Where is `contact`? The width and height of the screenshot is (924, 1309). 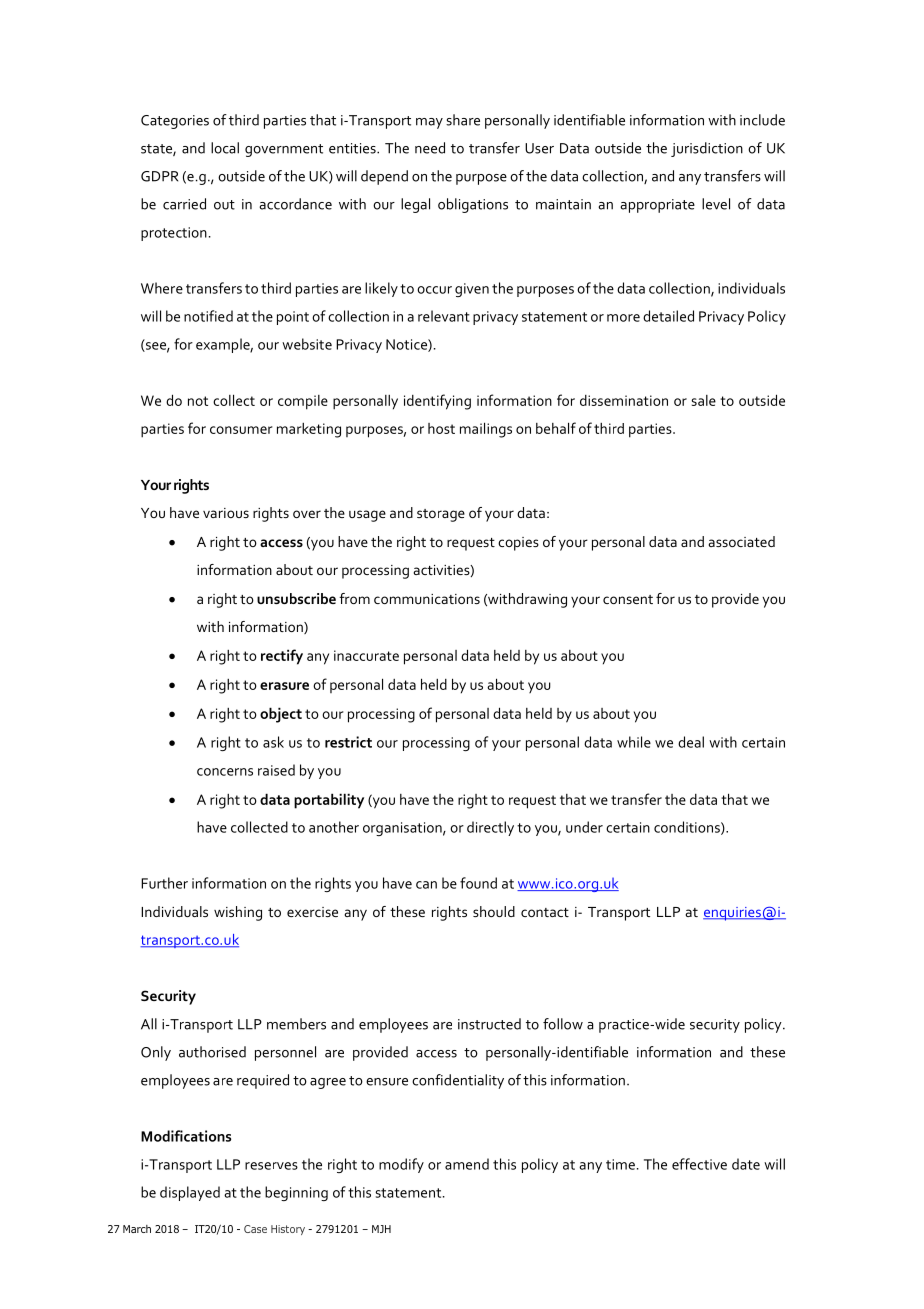
contact is located at coordinates (545, 912).
